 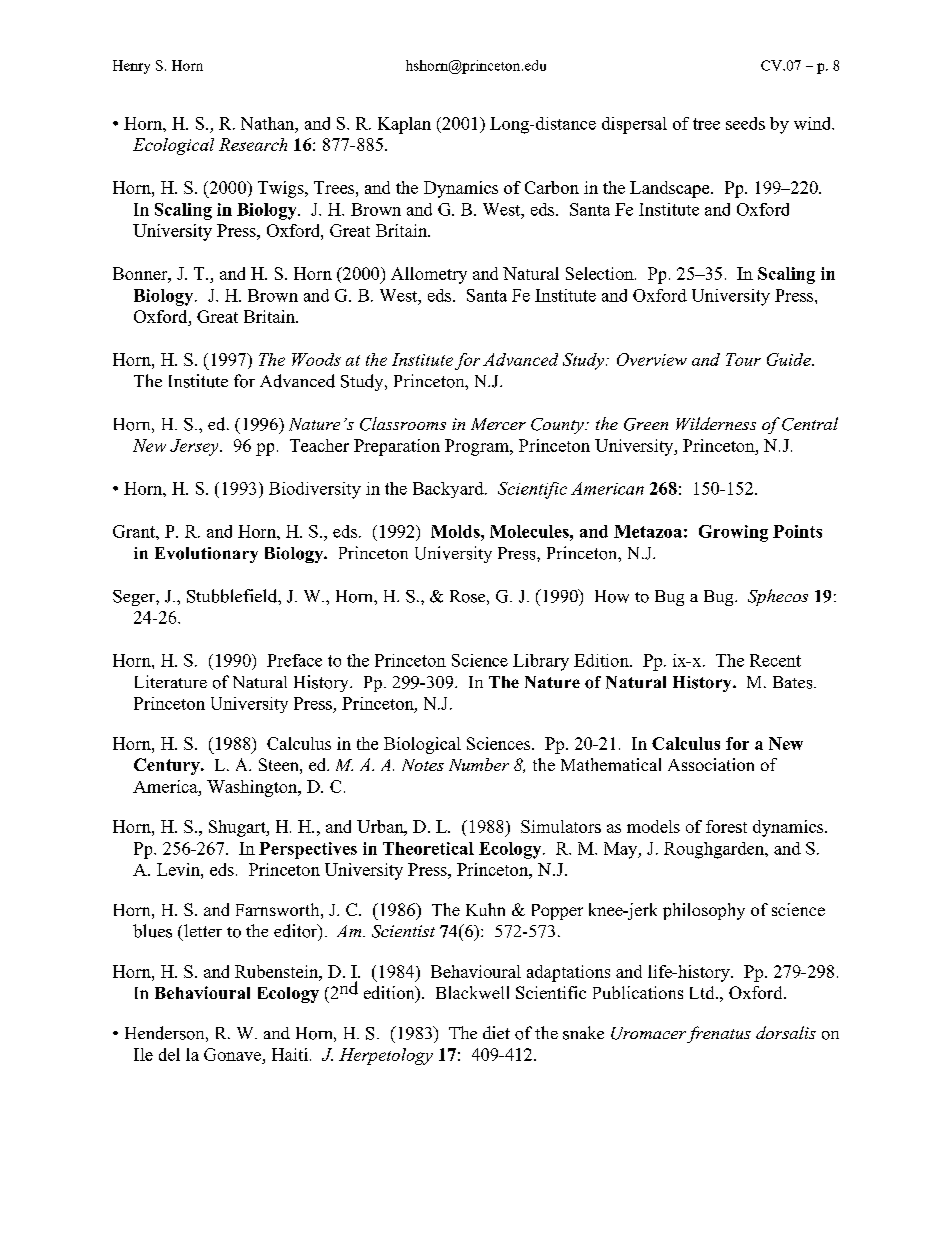 I want to click on Recent, so click(x=775, y=660).
